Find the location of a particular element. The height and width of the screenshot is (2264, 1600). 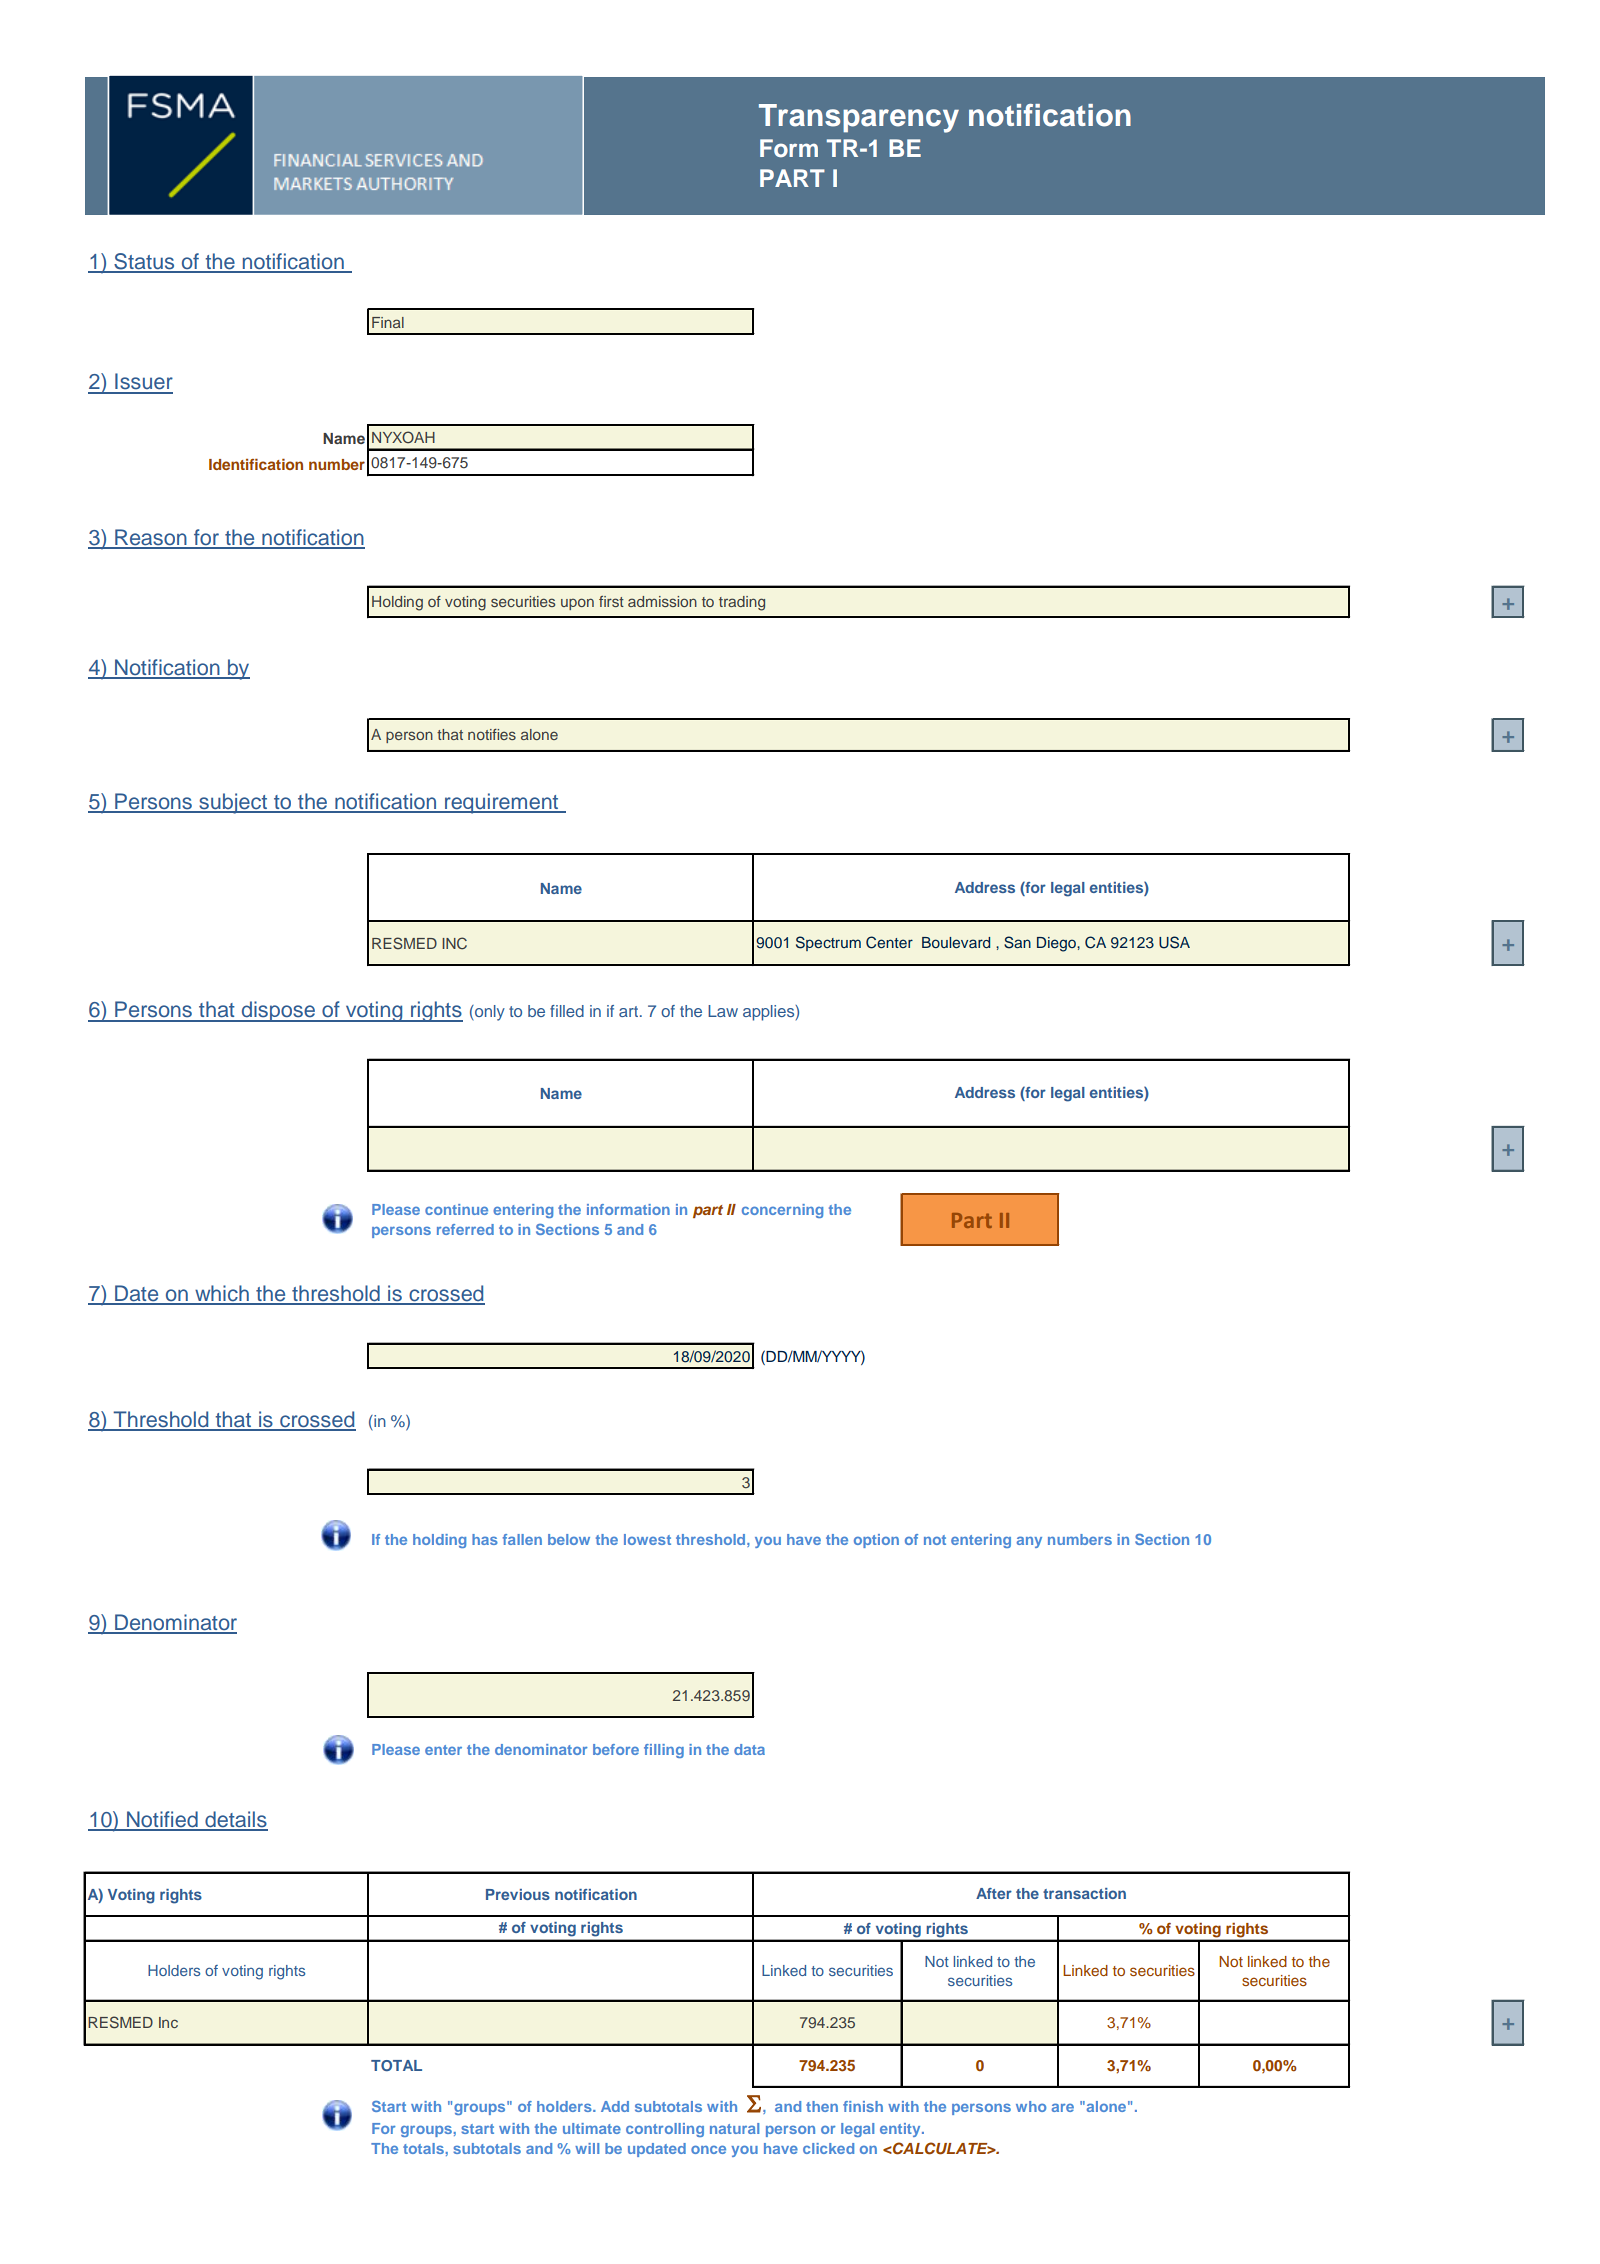

requirement is located at coordinates (502, 803).
